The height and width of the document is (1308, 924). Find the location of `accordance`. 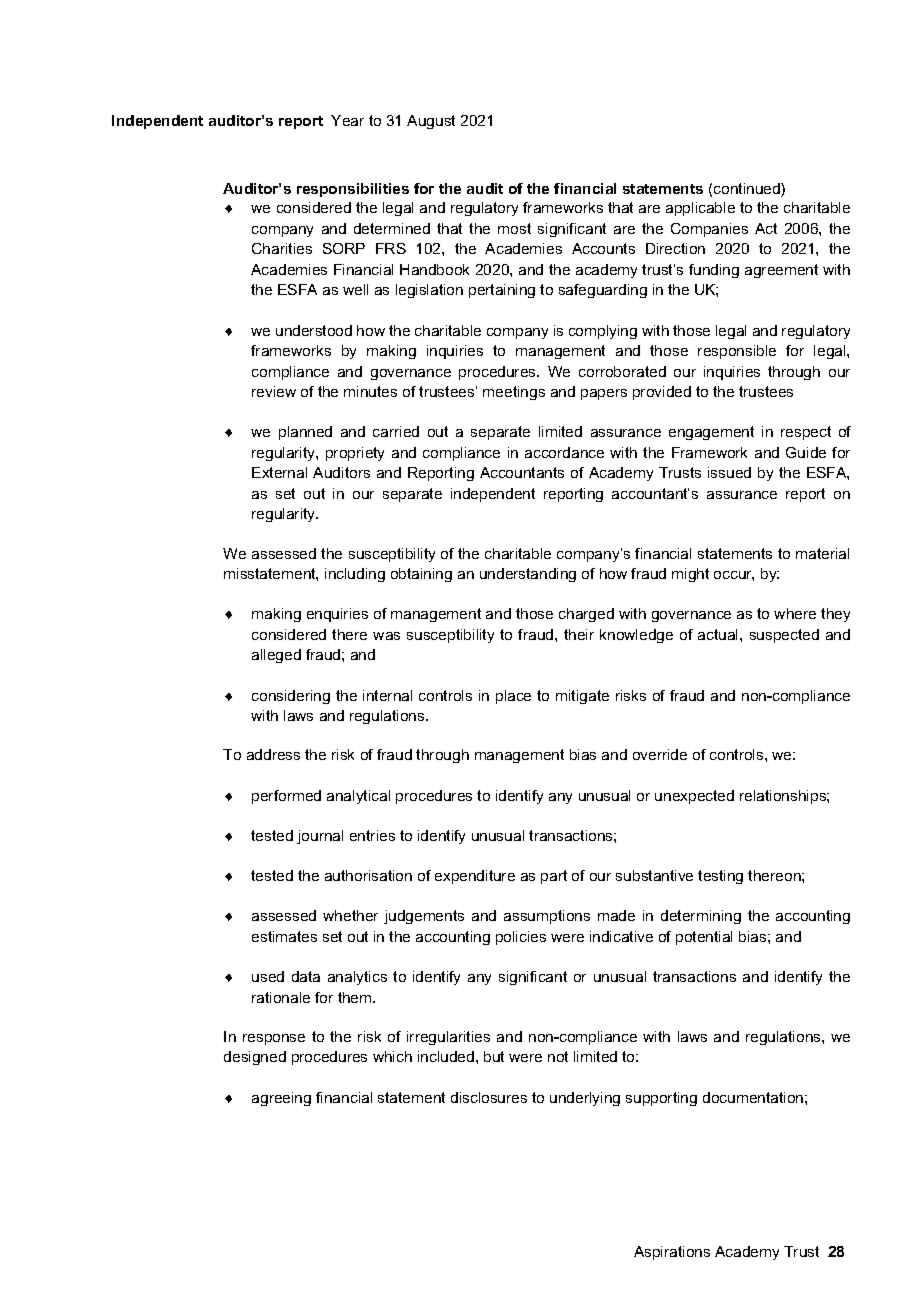

accordance is located at coordinates (564, 452).
